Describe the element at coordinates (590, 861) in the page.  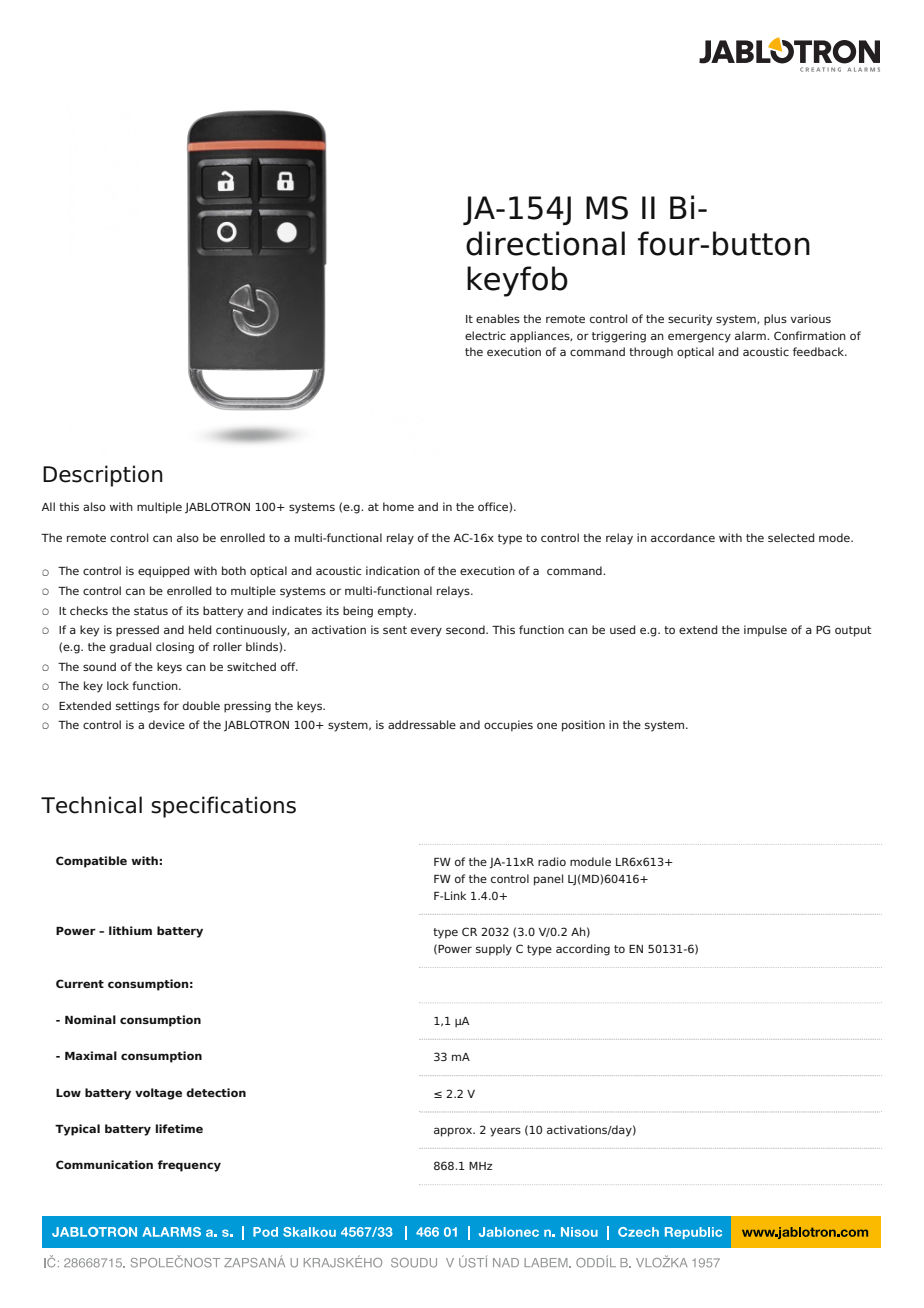
I see `module` at that location.
